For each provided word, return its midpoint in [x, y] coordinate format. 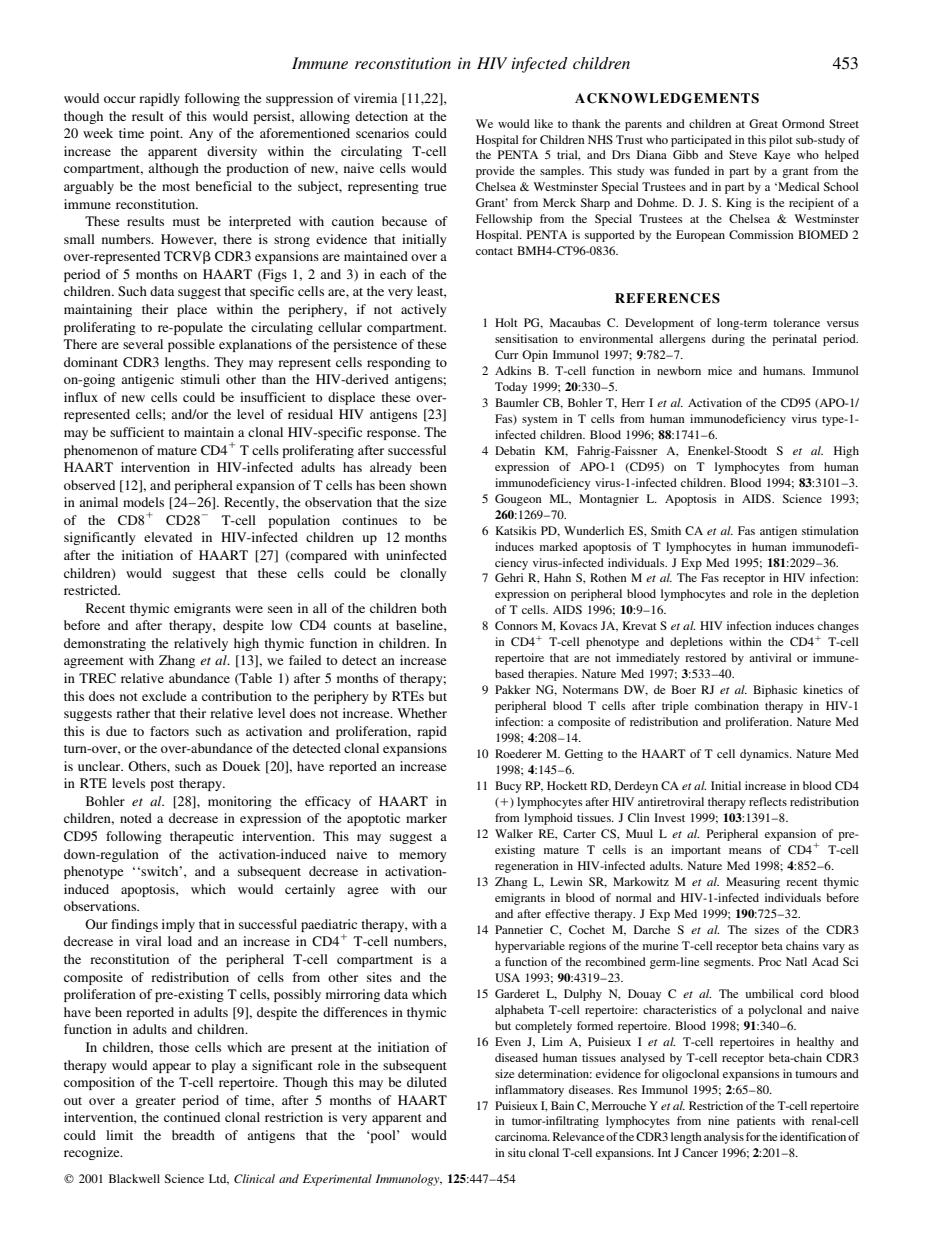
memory [423, 857]
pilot [781, 141]
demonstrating [105, 644]
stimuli [200, 379]
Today [511, 388]
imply [178, 925]
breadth [193, 1135]
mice [720, 370]
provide [495, 172]
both [434, 608]
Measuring [753, 883]
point [166, 134]
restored [705, 657]
